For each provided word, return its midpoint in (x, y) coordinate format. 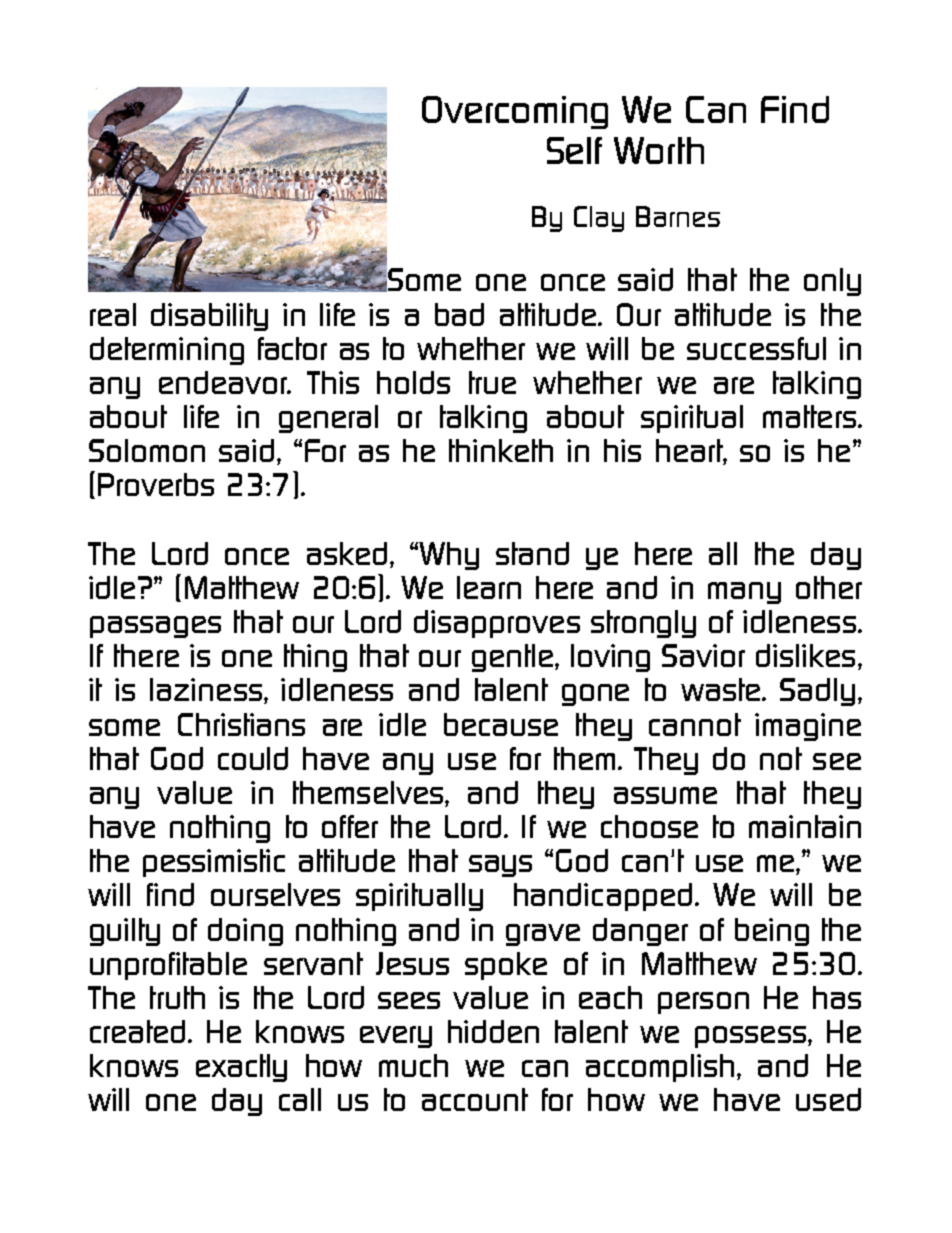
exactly (241, 1068)
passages (155, 627)
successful (756, 348)
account (475, 1099)
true (492, 382)
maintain (805, 826)
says (500, 866)
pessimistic (214, 863)
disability (209, 317)
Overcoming (515, 112)
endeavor (224, 382)
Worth (659, 150)
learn (489, 587)
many (744, 593)
